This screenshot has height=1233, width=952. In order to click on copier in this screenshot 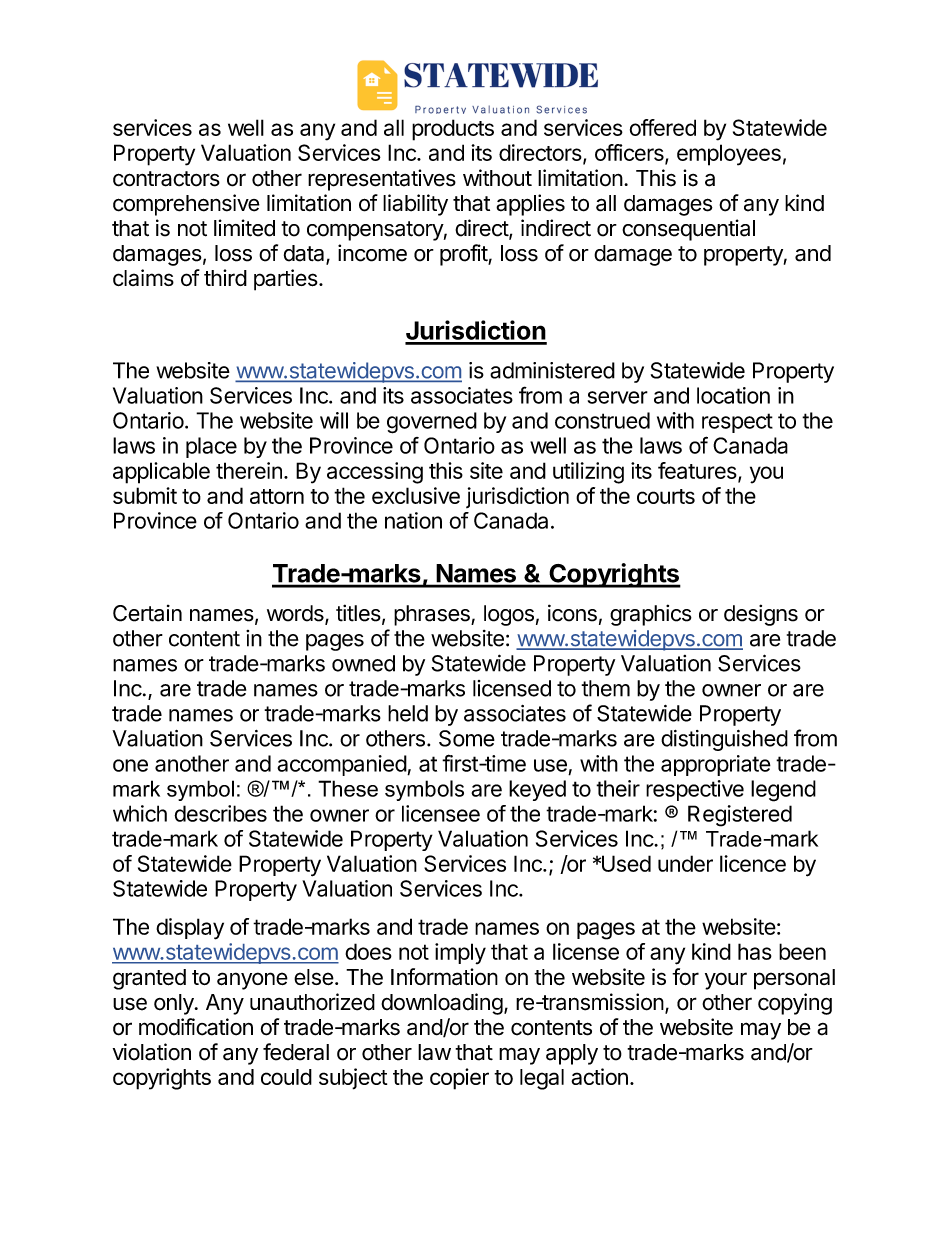, I will do `click(459, 1079)`.
